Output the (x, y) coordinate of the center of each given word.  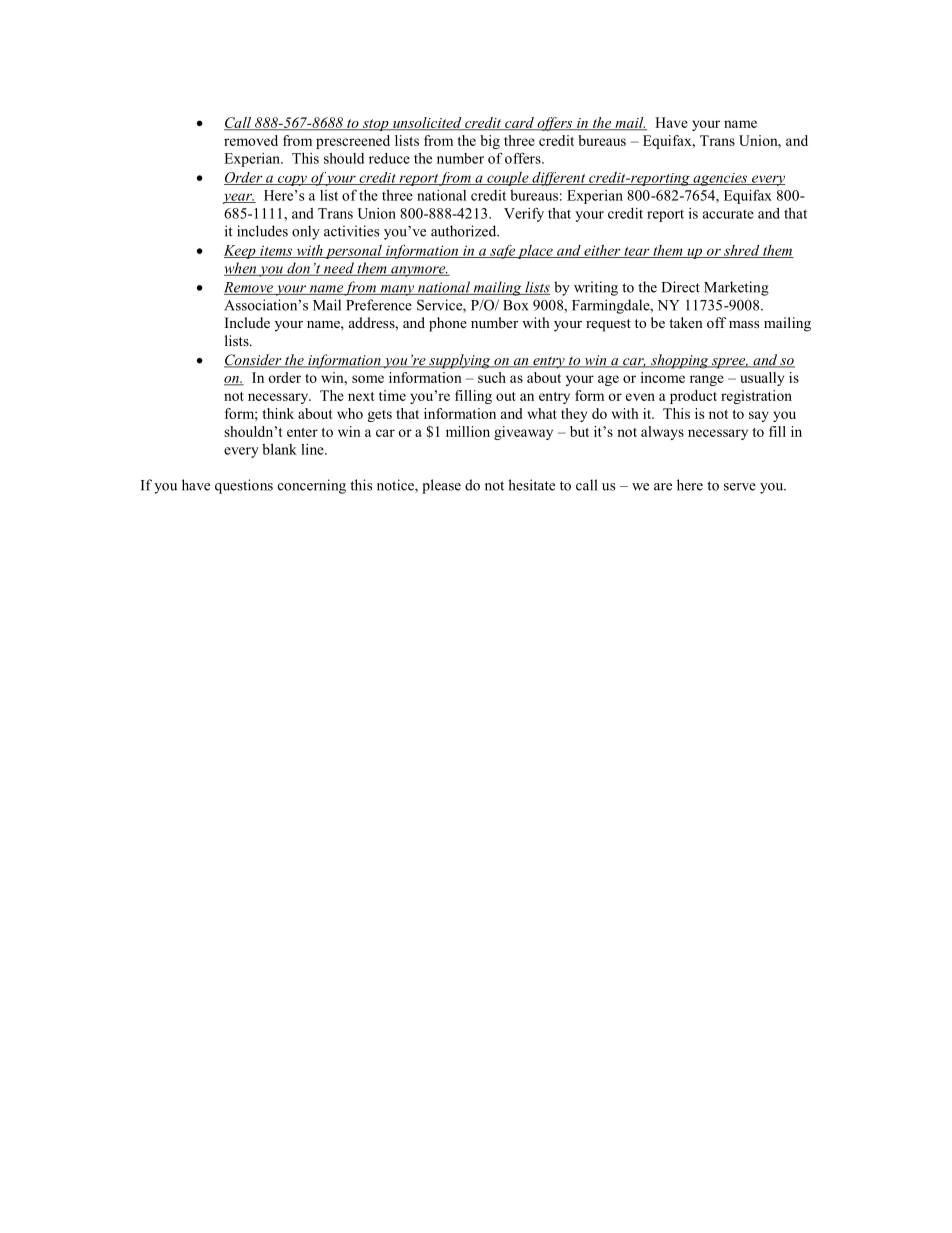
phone (448, 324)
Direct (680, 287)
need (339, 269)
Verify (524, 214)
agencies (720, 179)
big (490, 142)
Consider (254, 361)
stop (375, 125)
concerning (312, 486)
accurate (728, 214)
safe (502, 251)
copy (292, 180)
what (542, 413)
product (693, 397)
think (278, 413)
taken (686, 322)
